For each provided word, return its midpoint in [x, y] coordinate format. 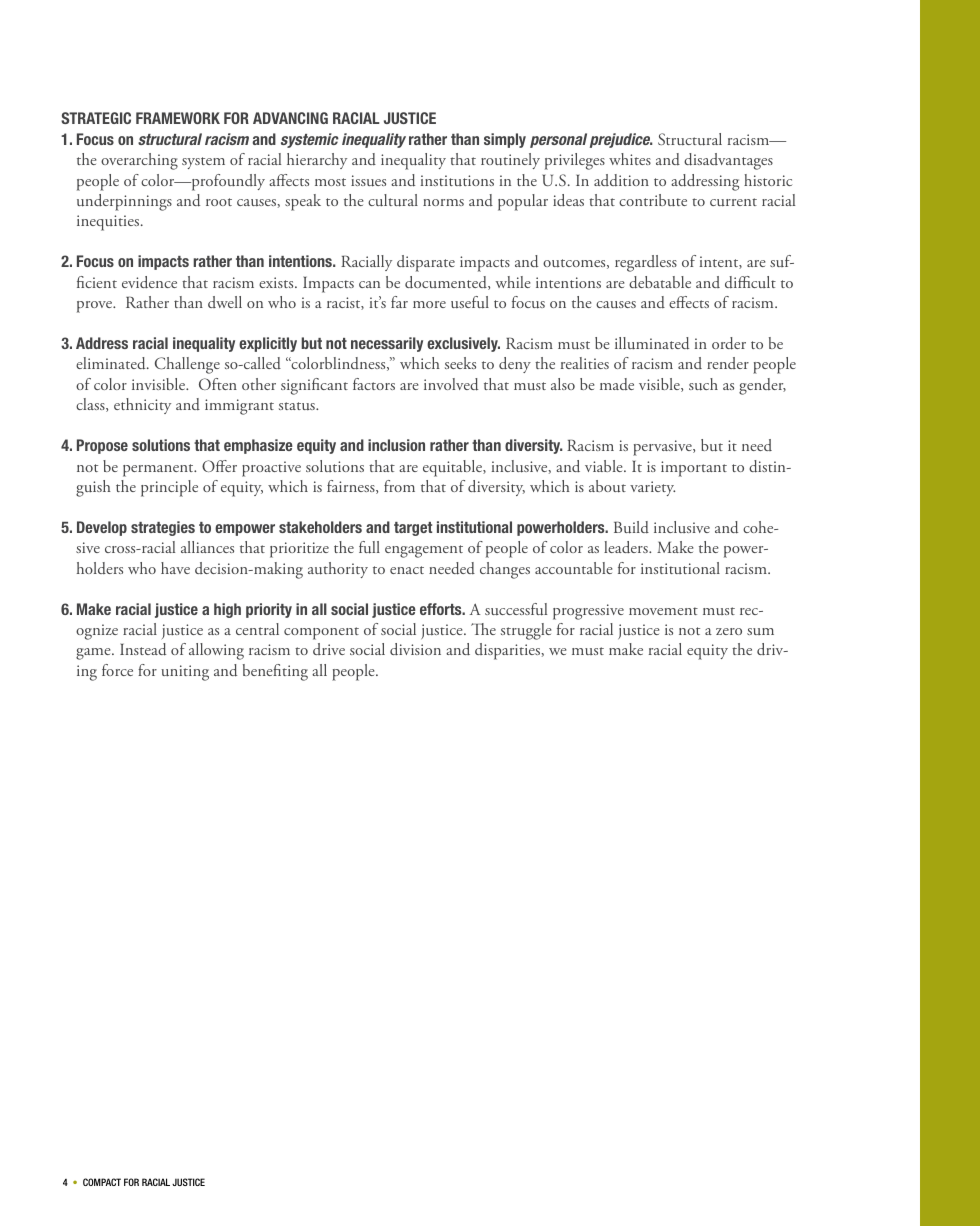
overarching [139, 161]
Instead [143, 649]
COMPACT [102, 1182]
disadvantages [728, 161]
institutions [457, 180]
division [415, 649]
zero [729, 631]
